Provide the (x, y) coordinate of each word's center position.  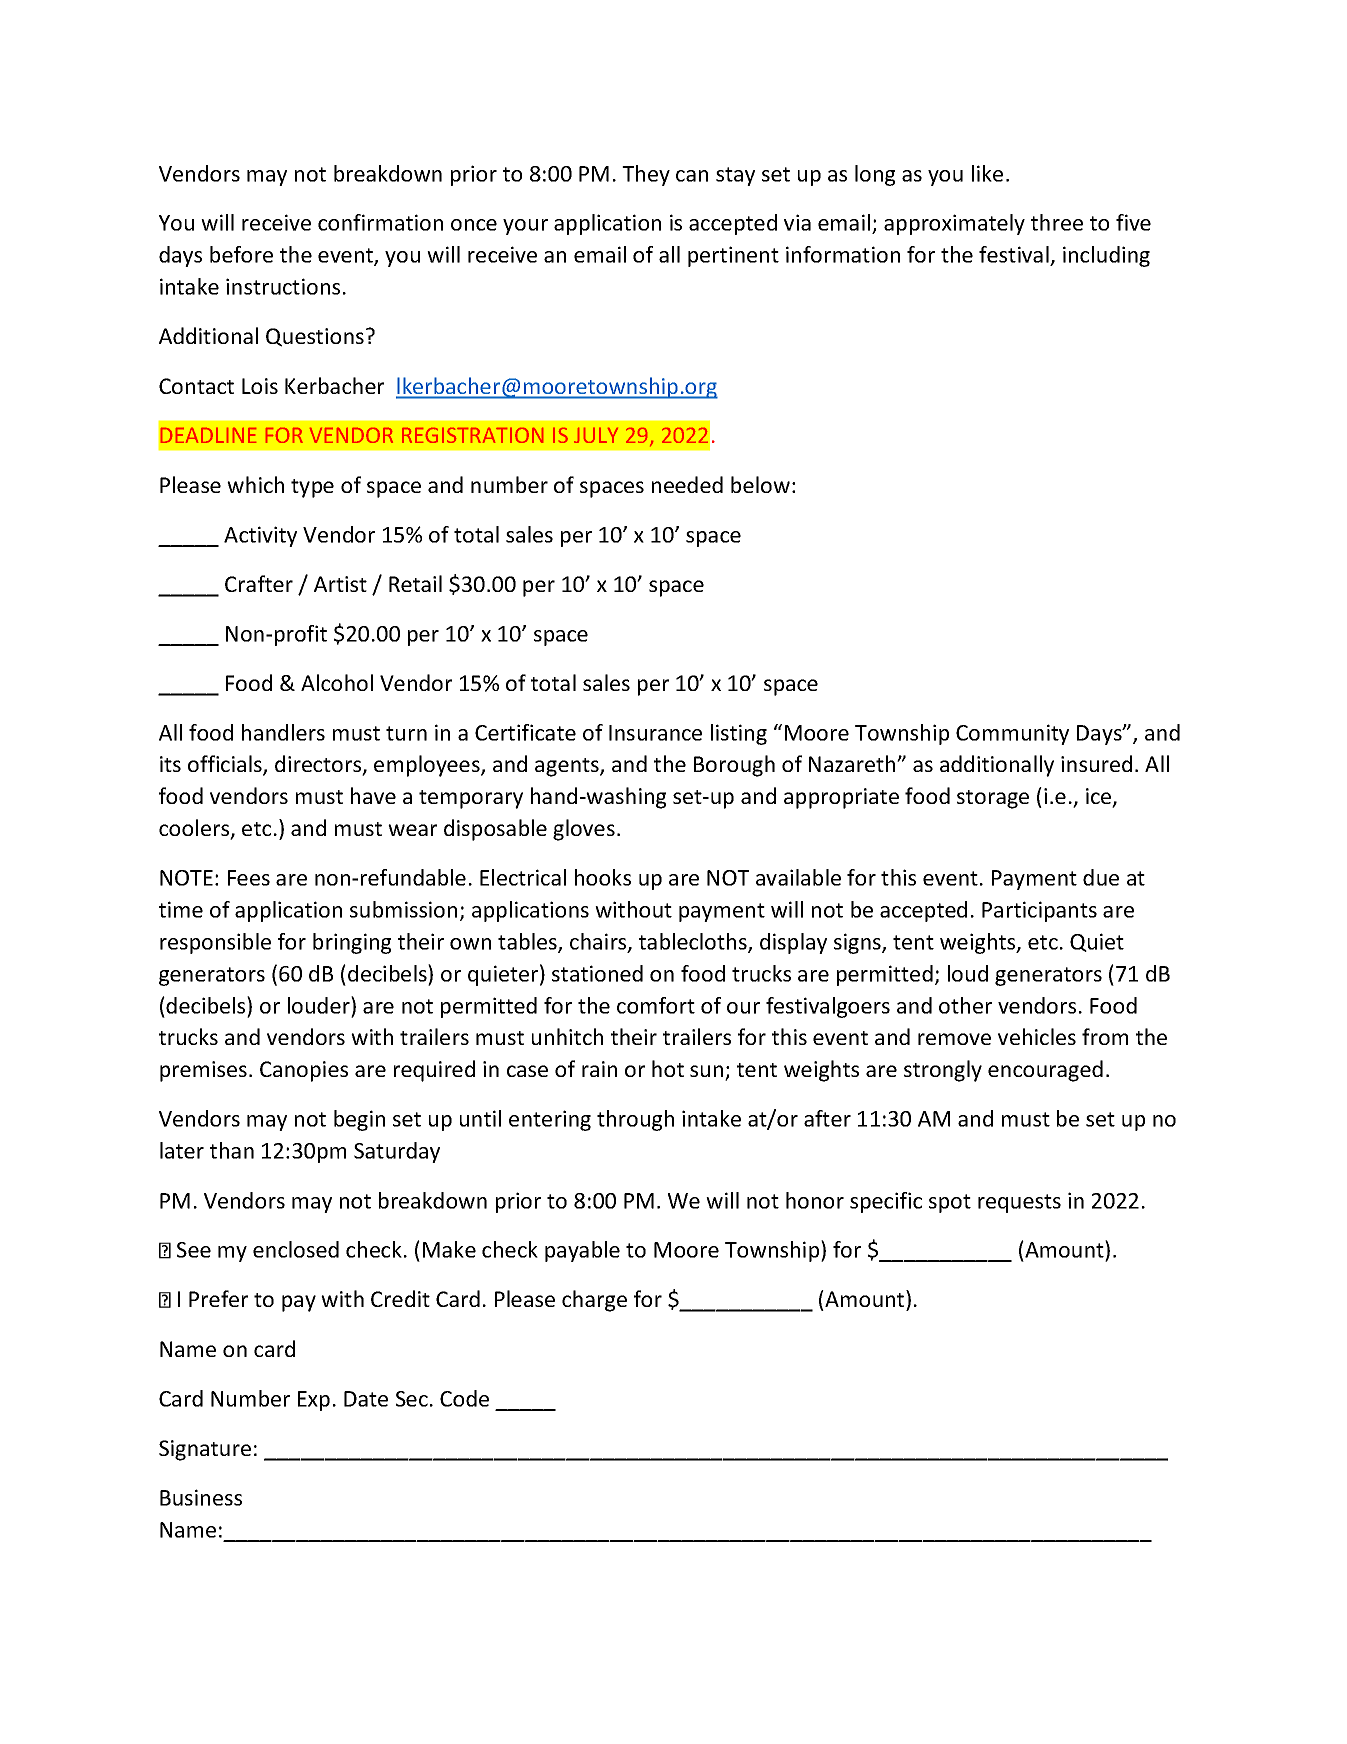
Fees (249, 878)
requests (1019, 1203)
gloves (584, 830)
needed (687, 484)
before (241, 254)
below (760, 484)
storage (993, 799)
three (1057, 222)
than (232, 1150)
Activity (260, 536)
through (635, 1120)
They (646, 175)
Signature (205, 1450)
